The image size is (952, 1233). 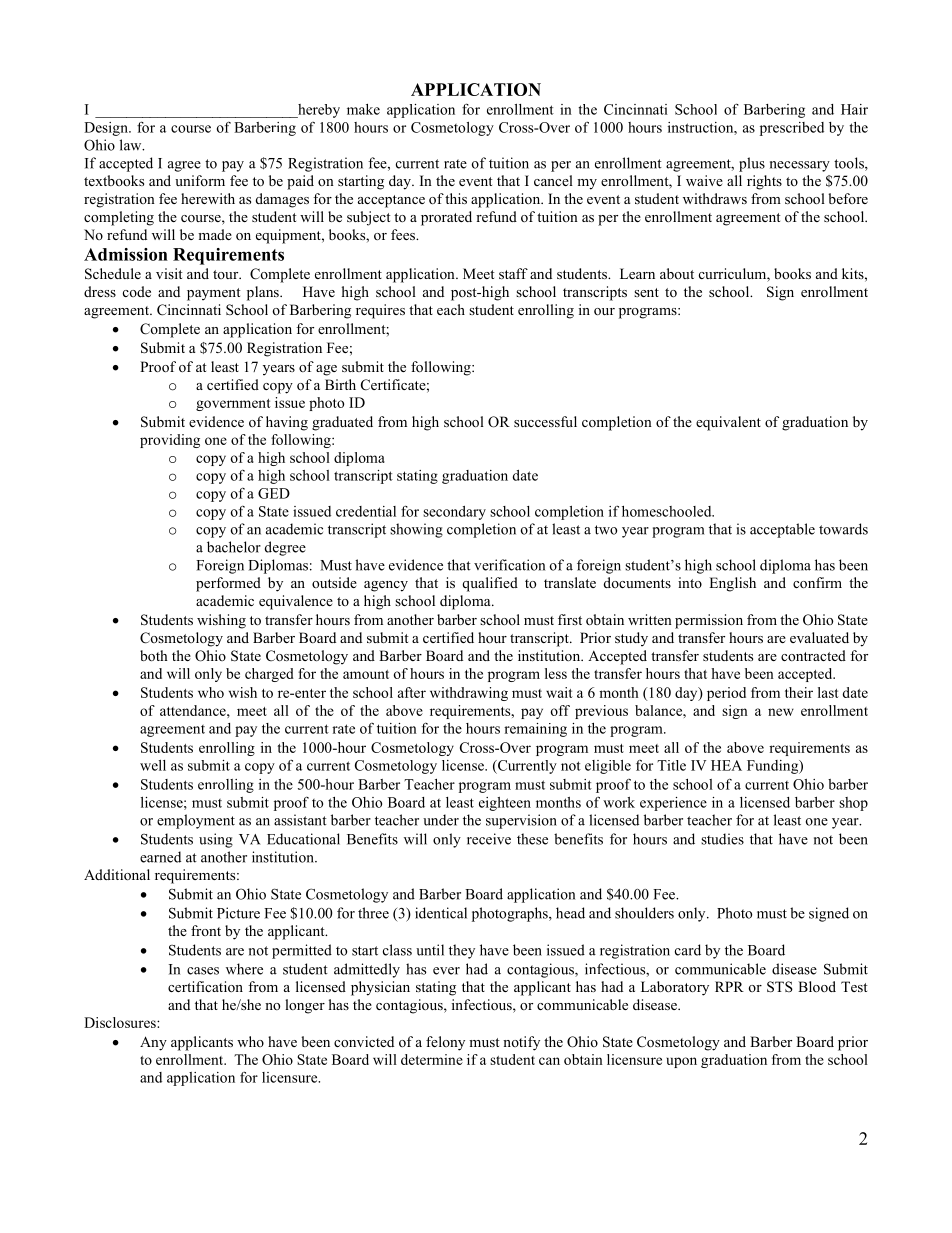 I want to click on prescribed, so click(x=792, y=129).
